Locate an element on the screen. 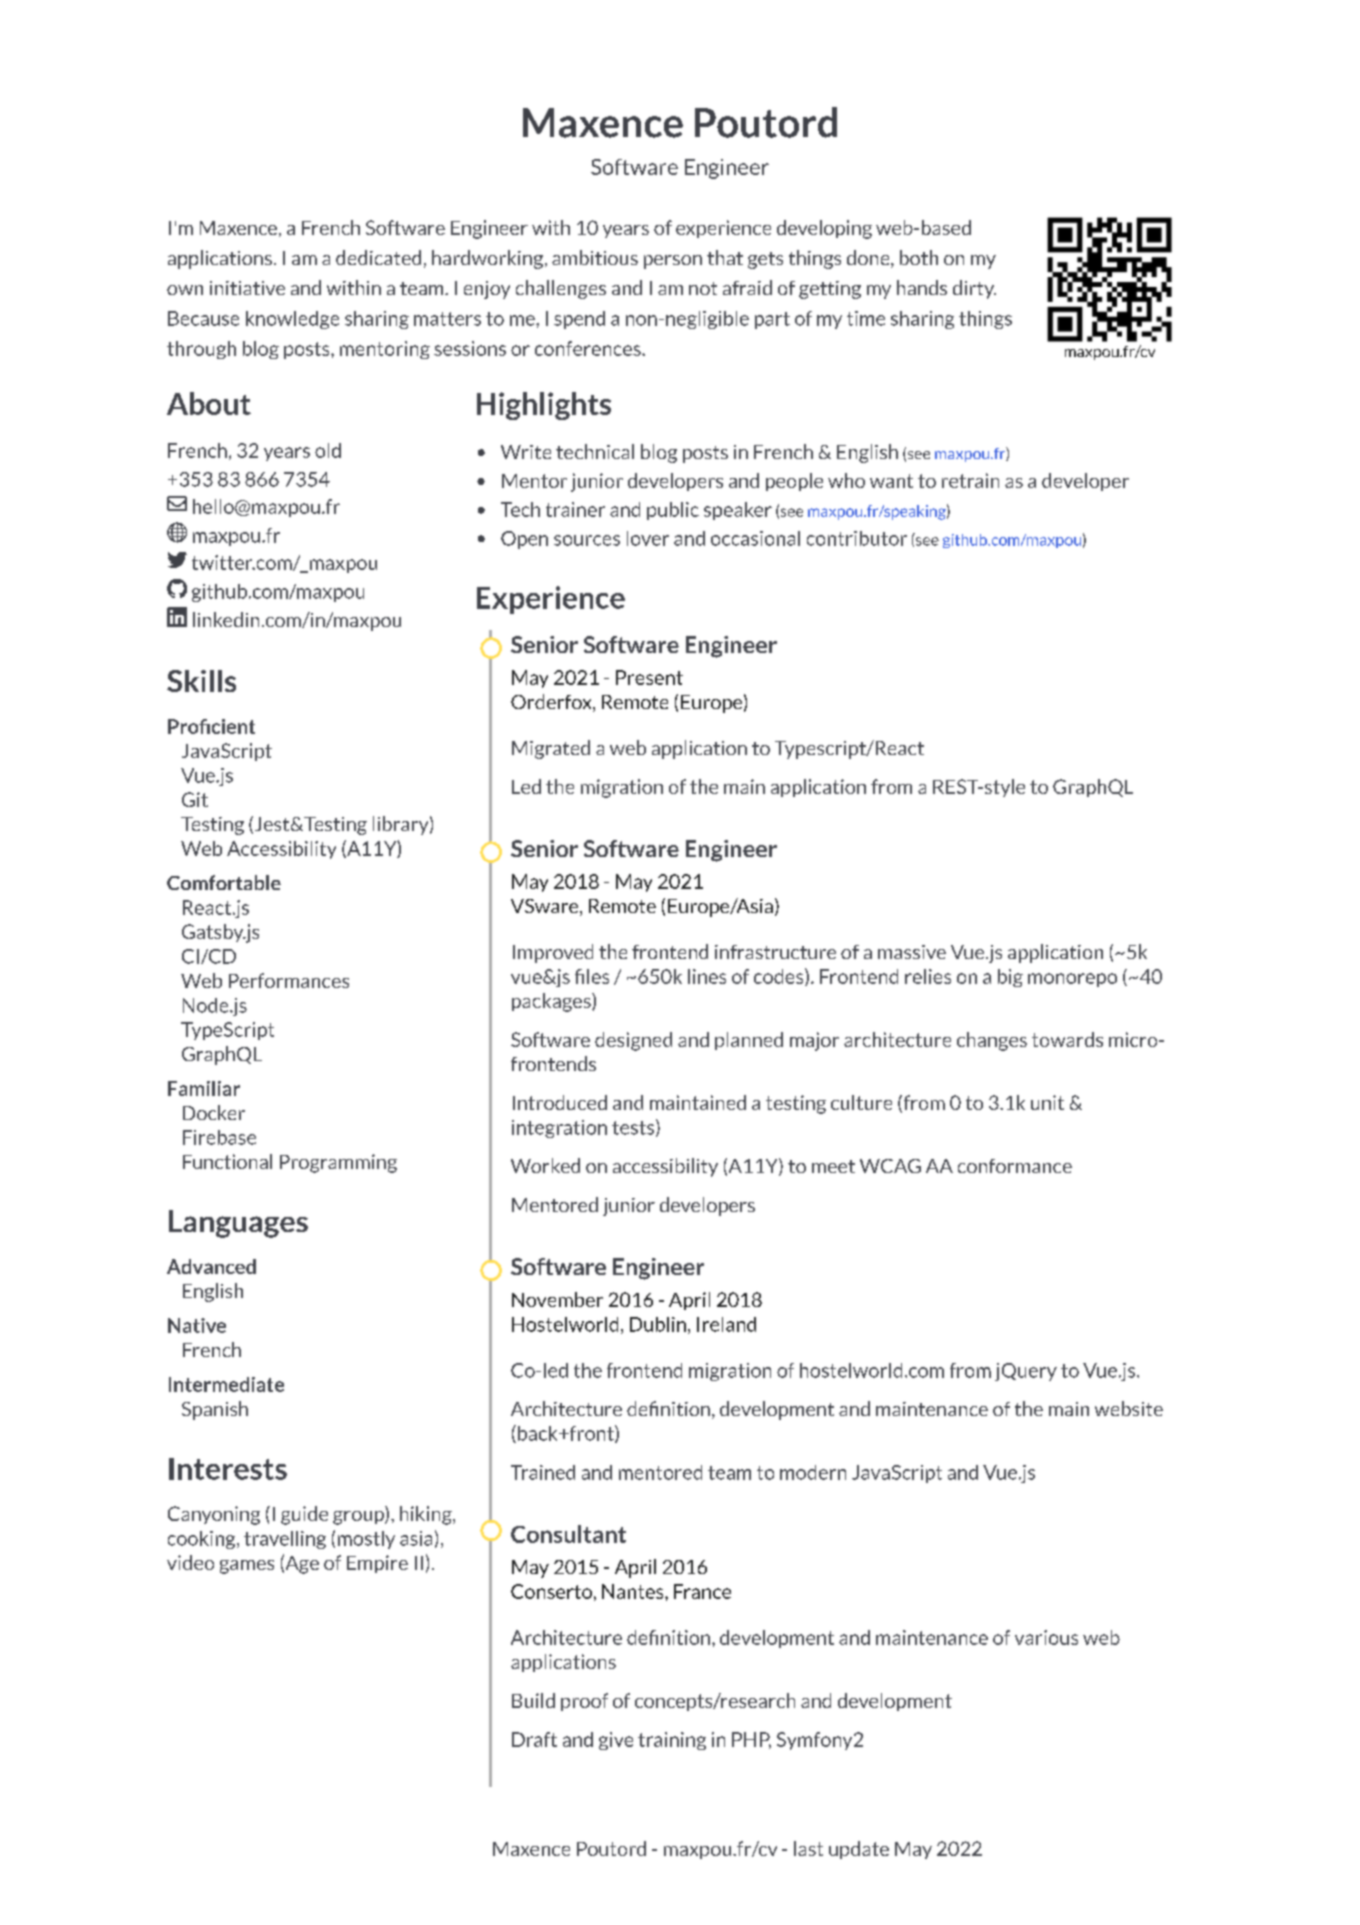  Performances is located at coordinates (289, 980).
